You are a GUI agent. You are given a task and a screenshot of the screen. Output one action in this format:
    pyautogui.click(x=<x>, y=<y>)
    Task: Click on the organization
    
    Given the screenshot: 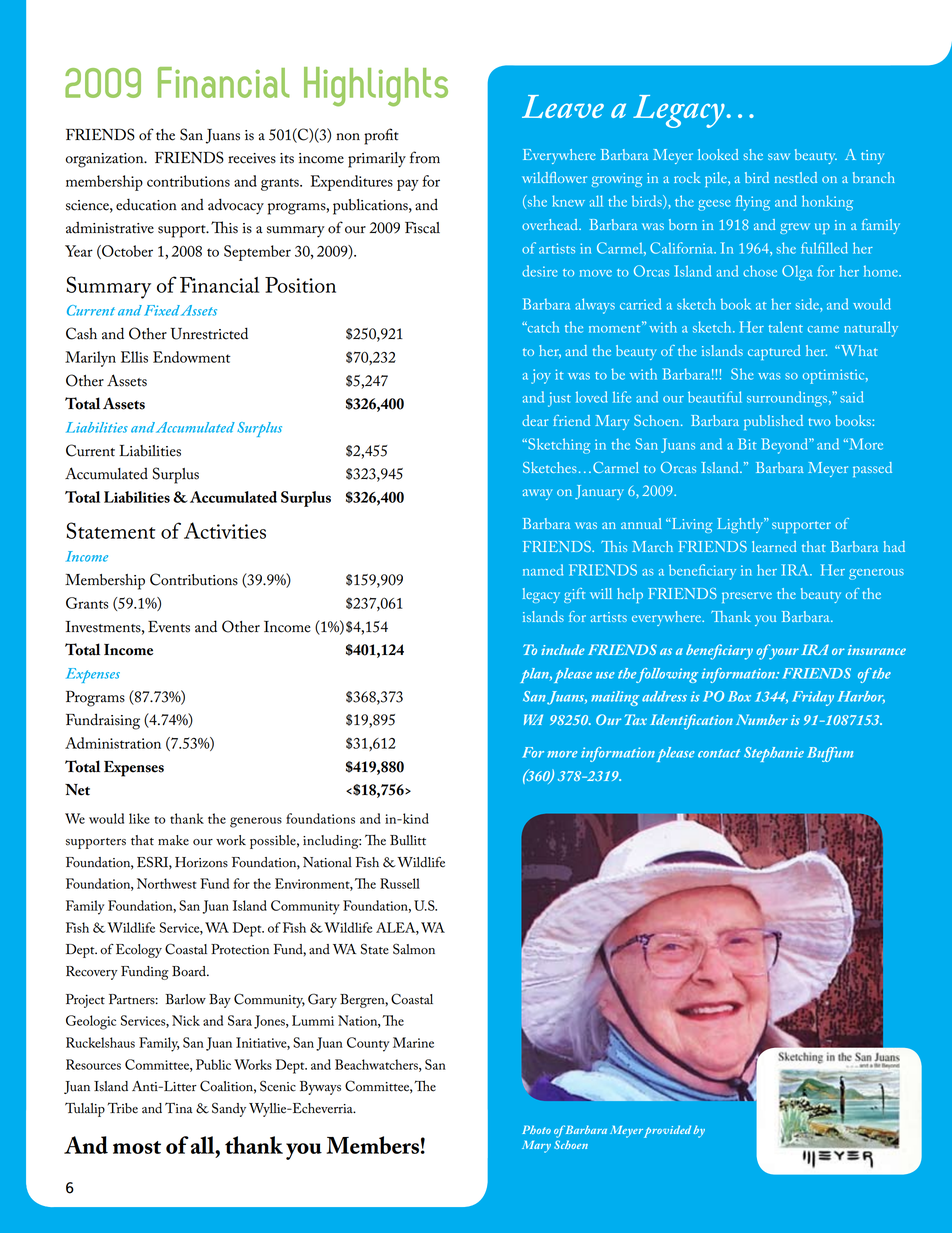 What is the action you would take?
    pyautogui.click(x=106, y=160)
